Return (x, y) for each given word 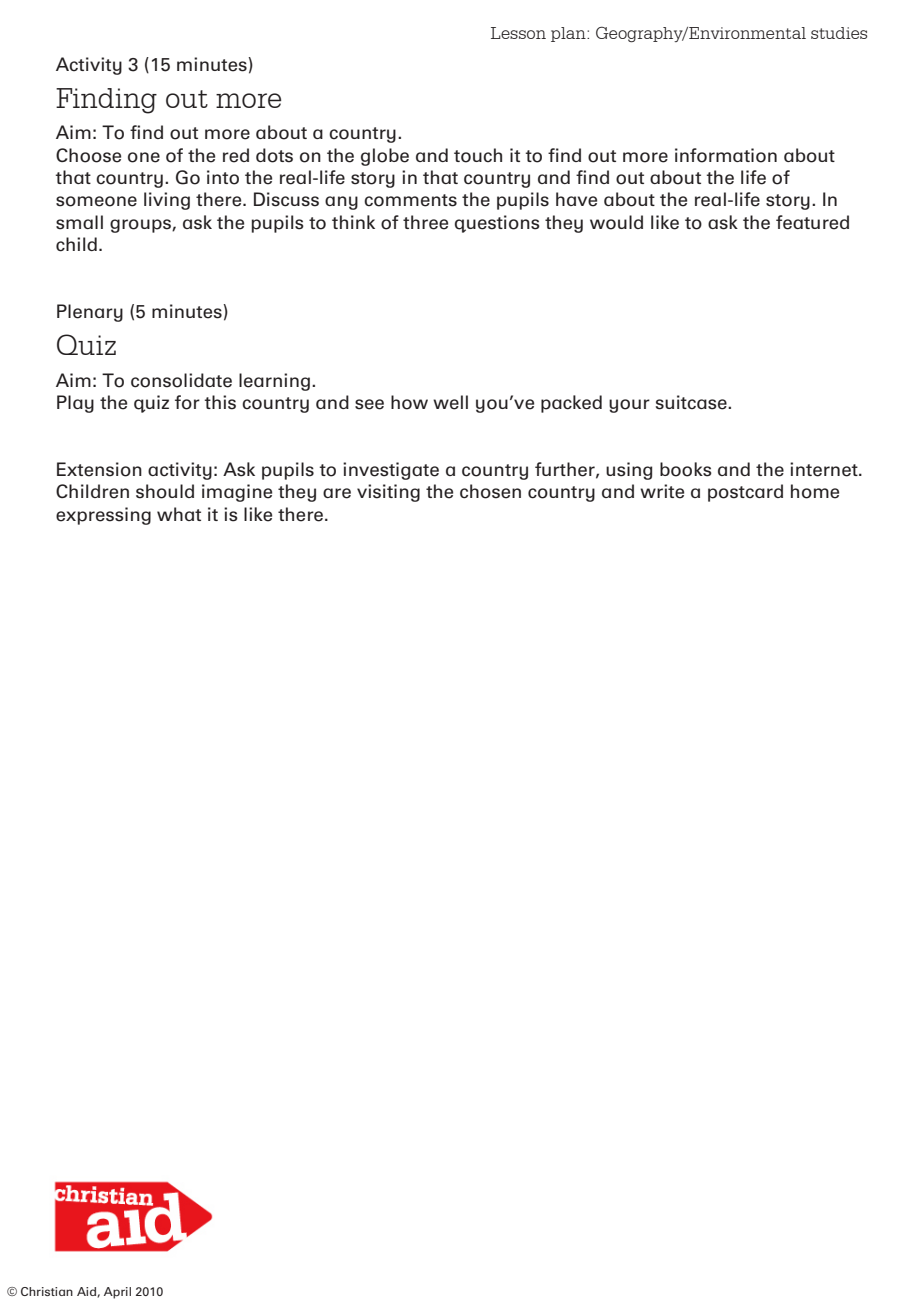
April (117, 1293)
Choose (88, 155)
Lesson (518, 33)
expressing (103, 516)
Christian (47, 1291)
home (815, 491)
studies (839, 33)
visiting (388, 493)
